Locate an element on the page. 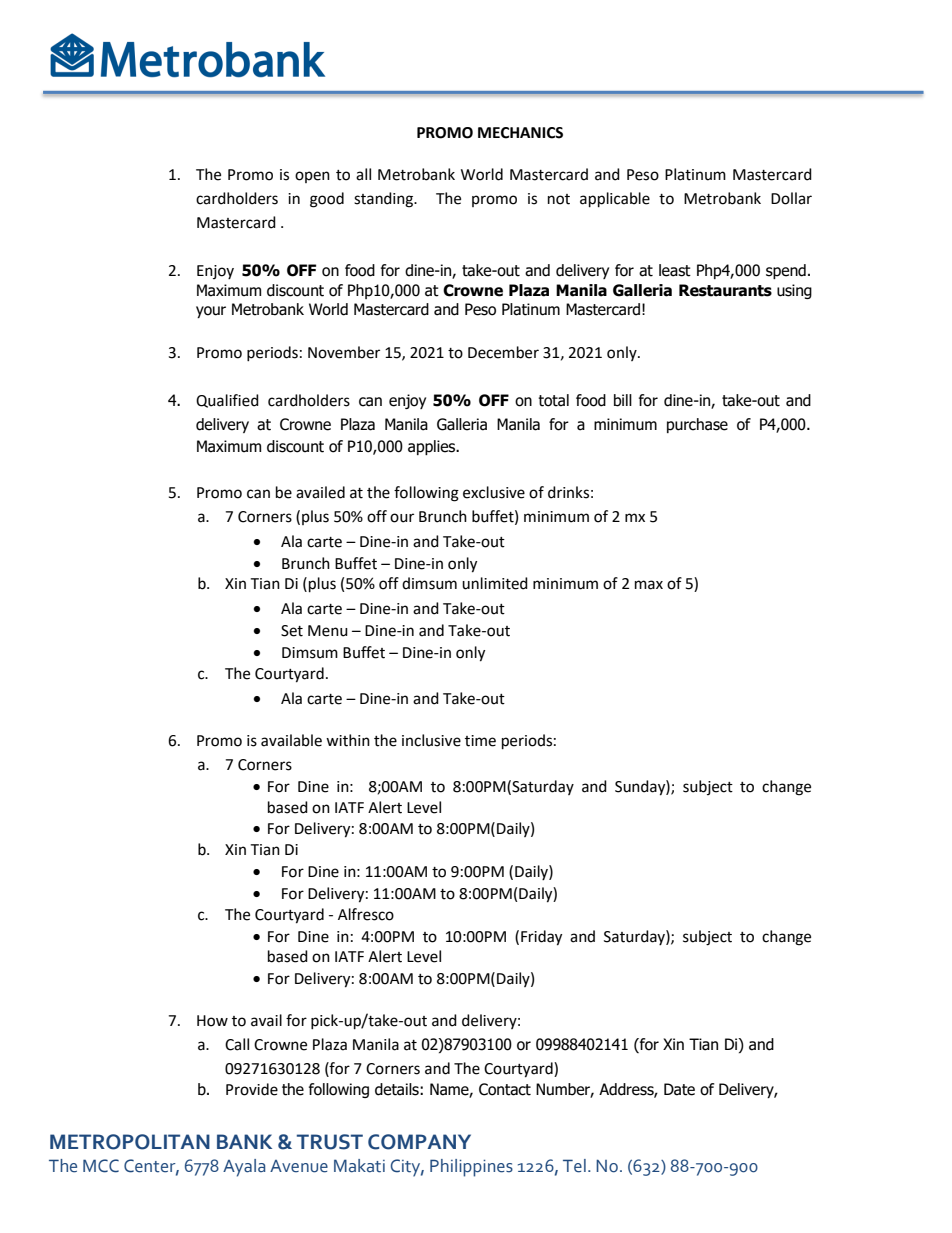  standing is located at coordinates (384, 200).
